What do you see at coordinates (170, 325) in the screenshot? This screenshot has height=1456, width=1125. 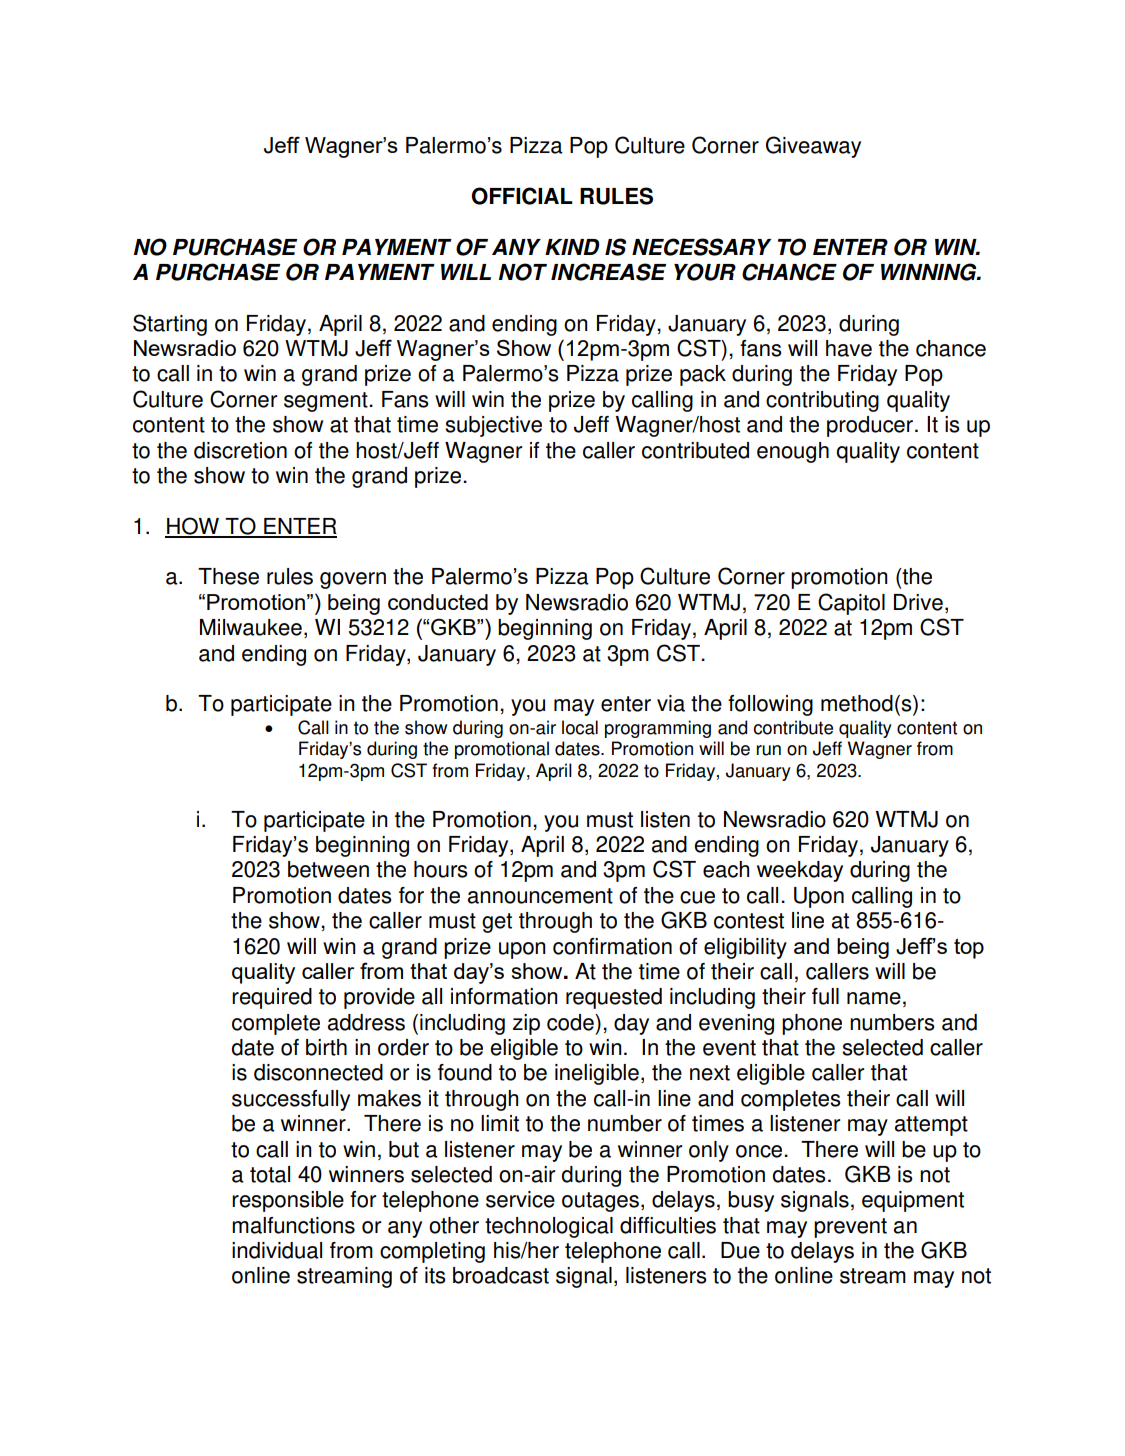 I see `Starting` at bounding box center [170, 325].
